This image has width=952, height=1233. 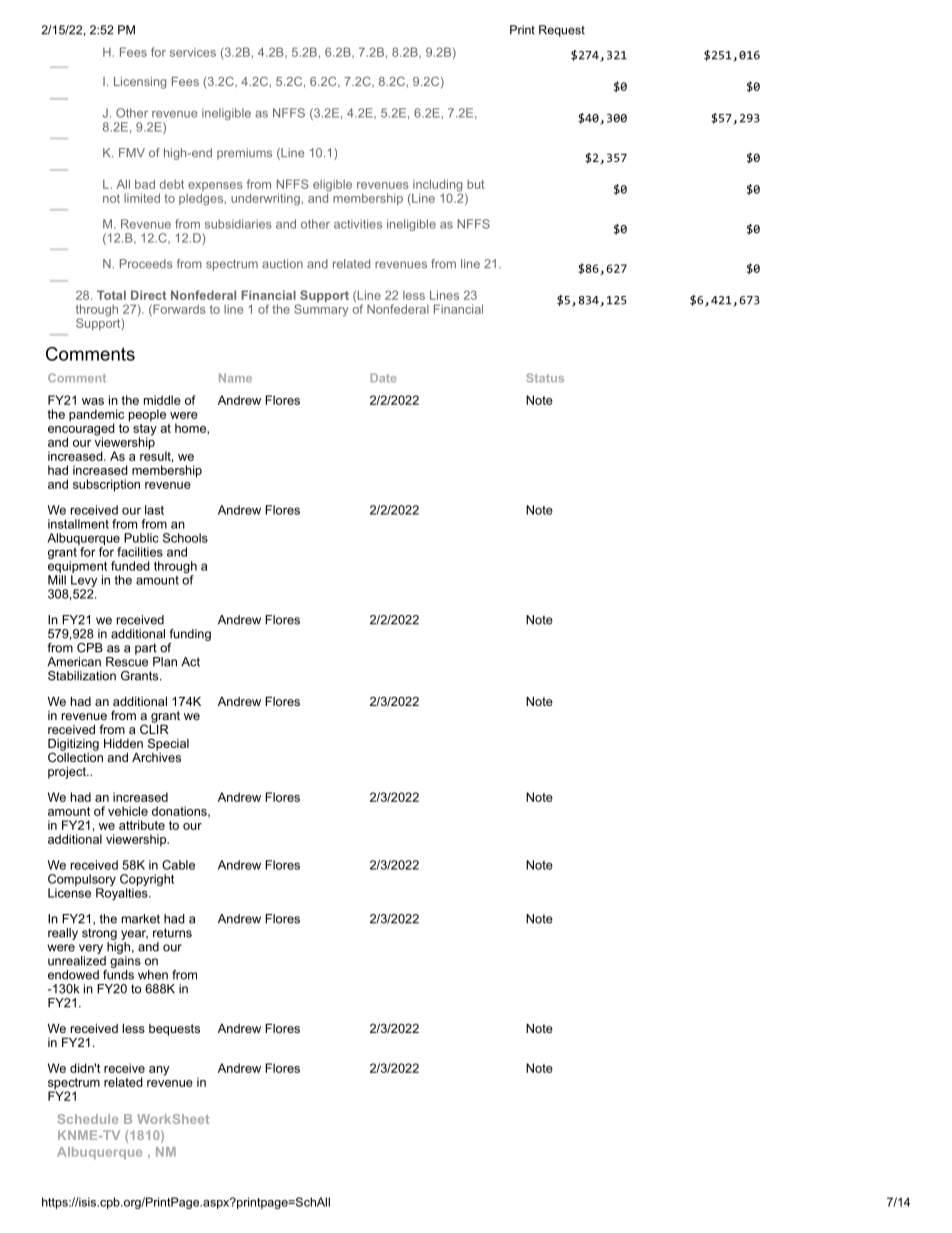 What do you see at coordinates (130, 566) in the image?
I see `funded` at bounding box center [130, 566].
